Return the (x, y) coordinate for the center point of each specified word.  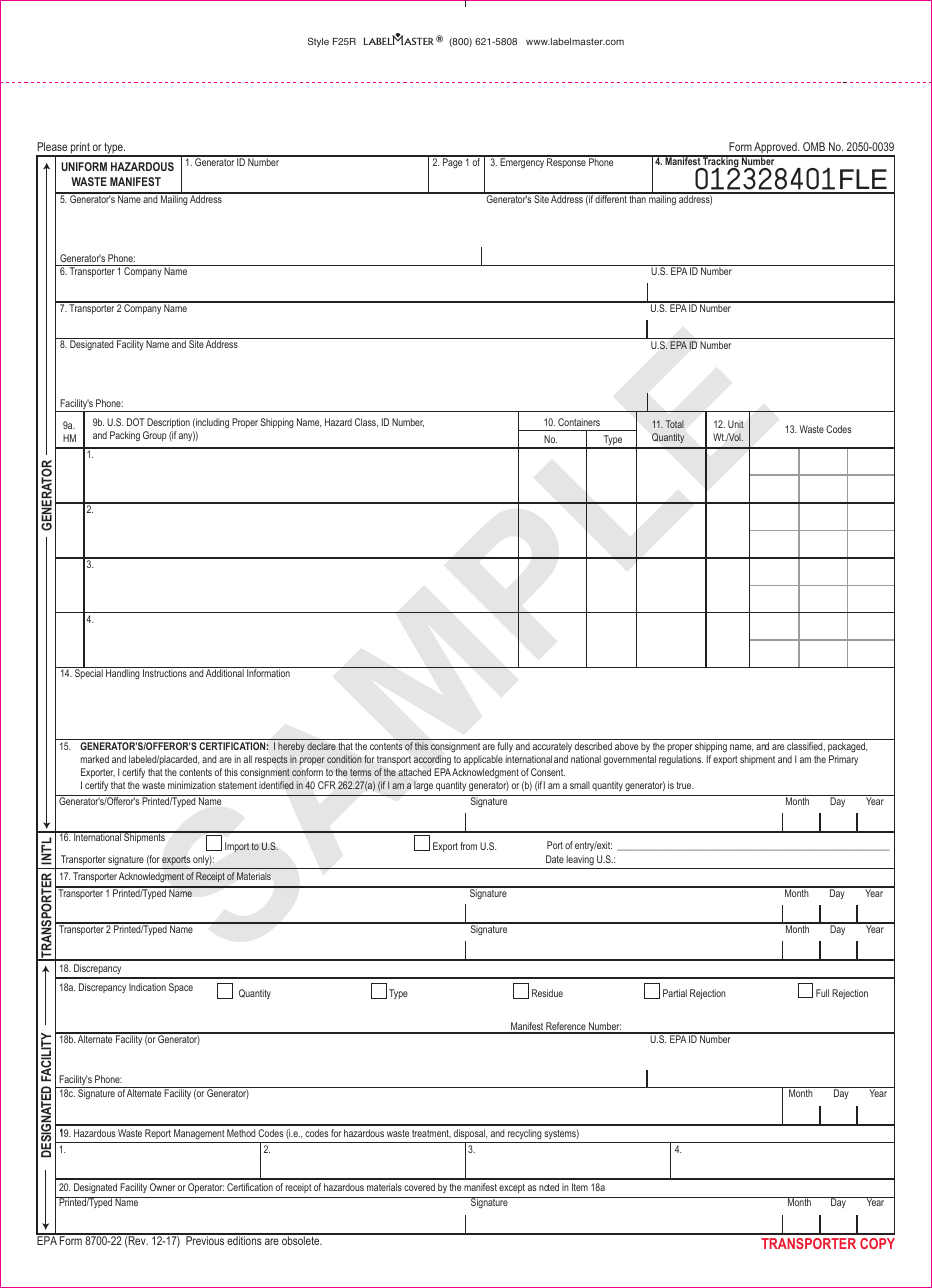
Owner (162, 1187)
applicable (483, 760)
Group (154, 436)
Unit (736, 424)
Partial (675, 993)
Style (318, 42)
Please (52, 146)
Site (196, 344)
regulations (681, 760)
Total (675, 424)
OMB (814, 146)
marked (95, 759)
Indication (147, 987)
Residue (547, 993)
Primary (843, 760)
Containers (579, 422)
